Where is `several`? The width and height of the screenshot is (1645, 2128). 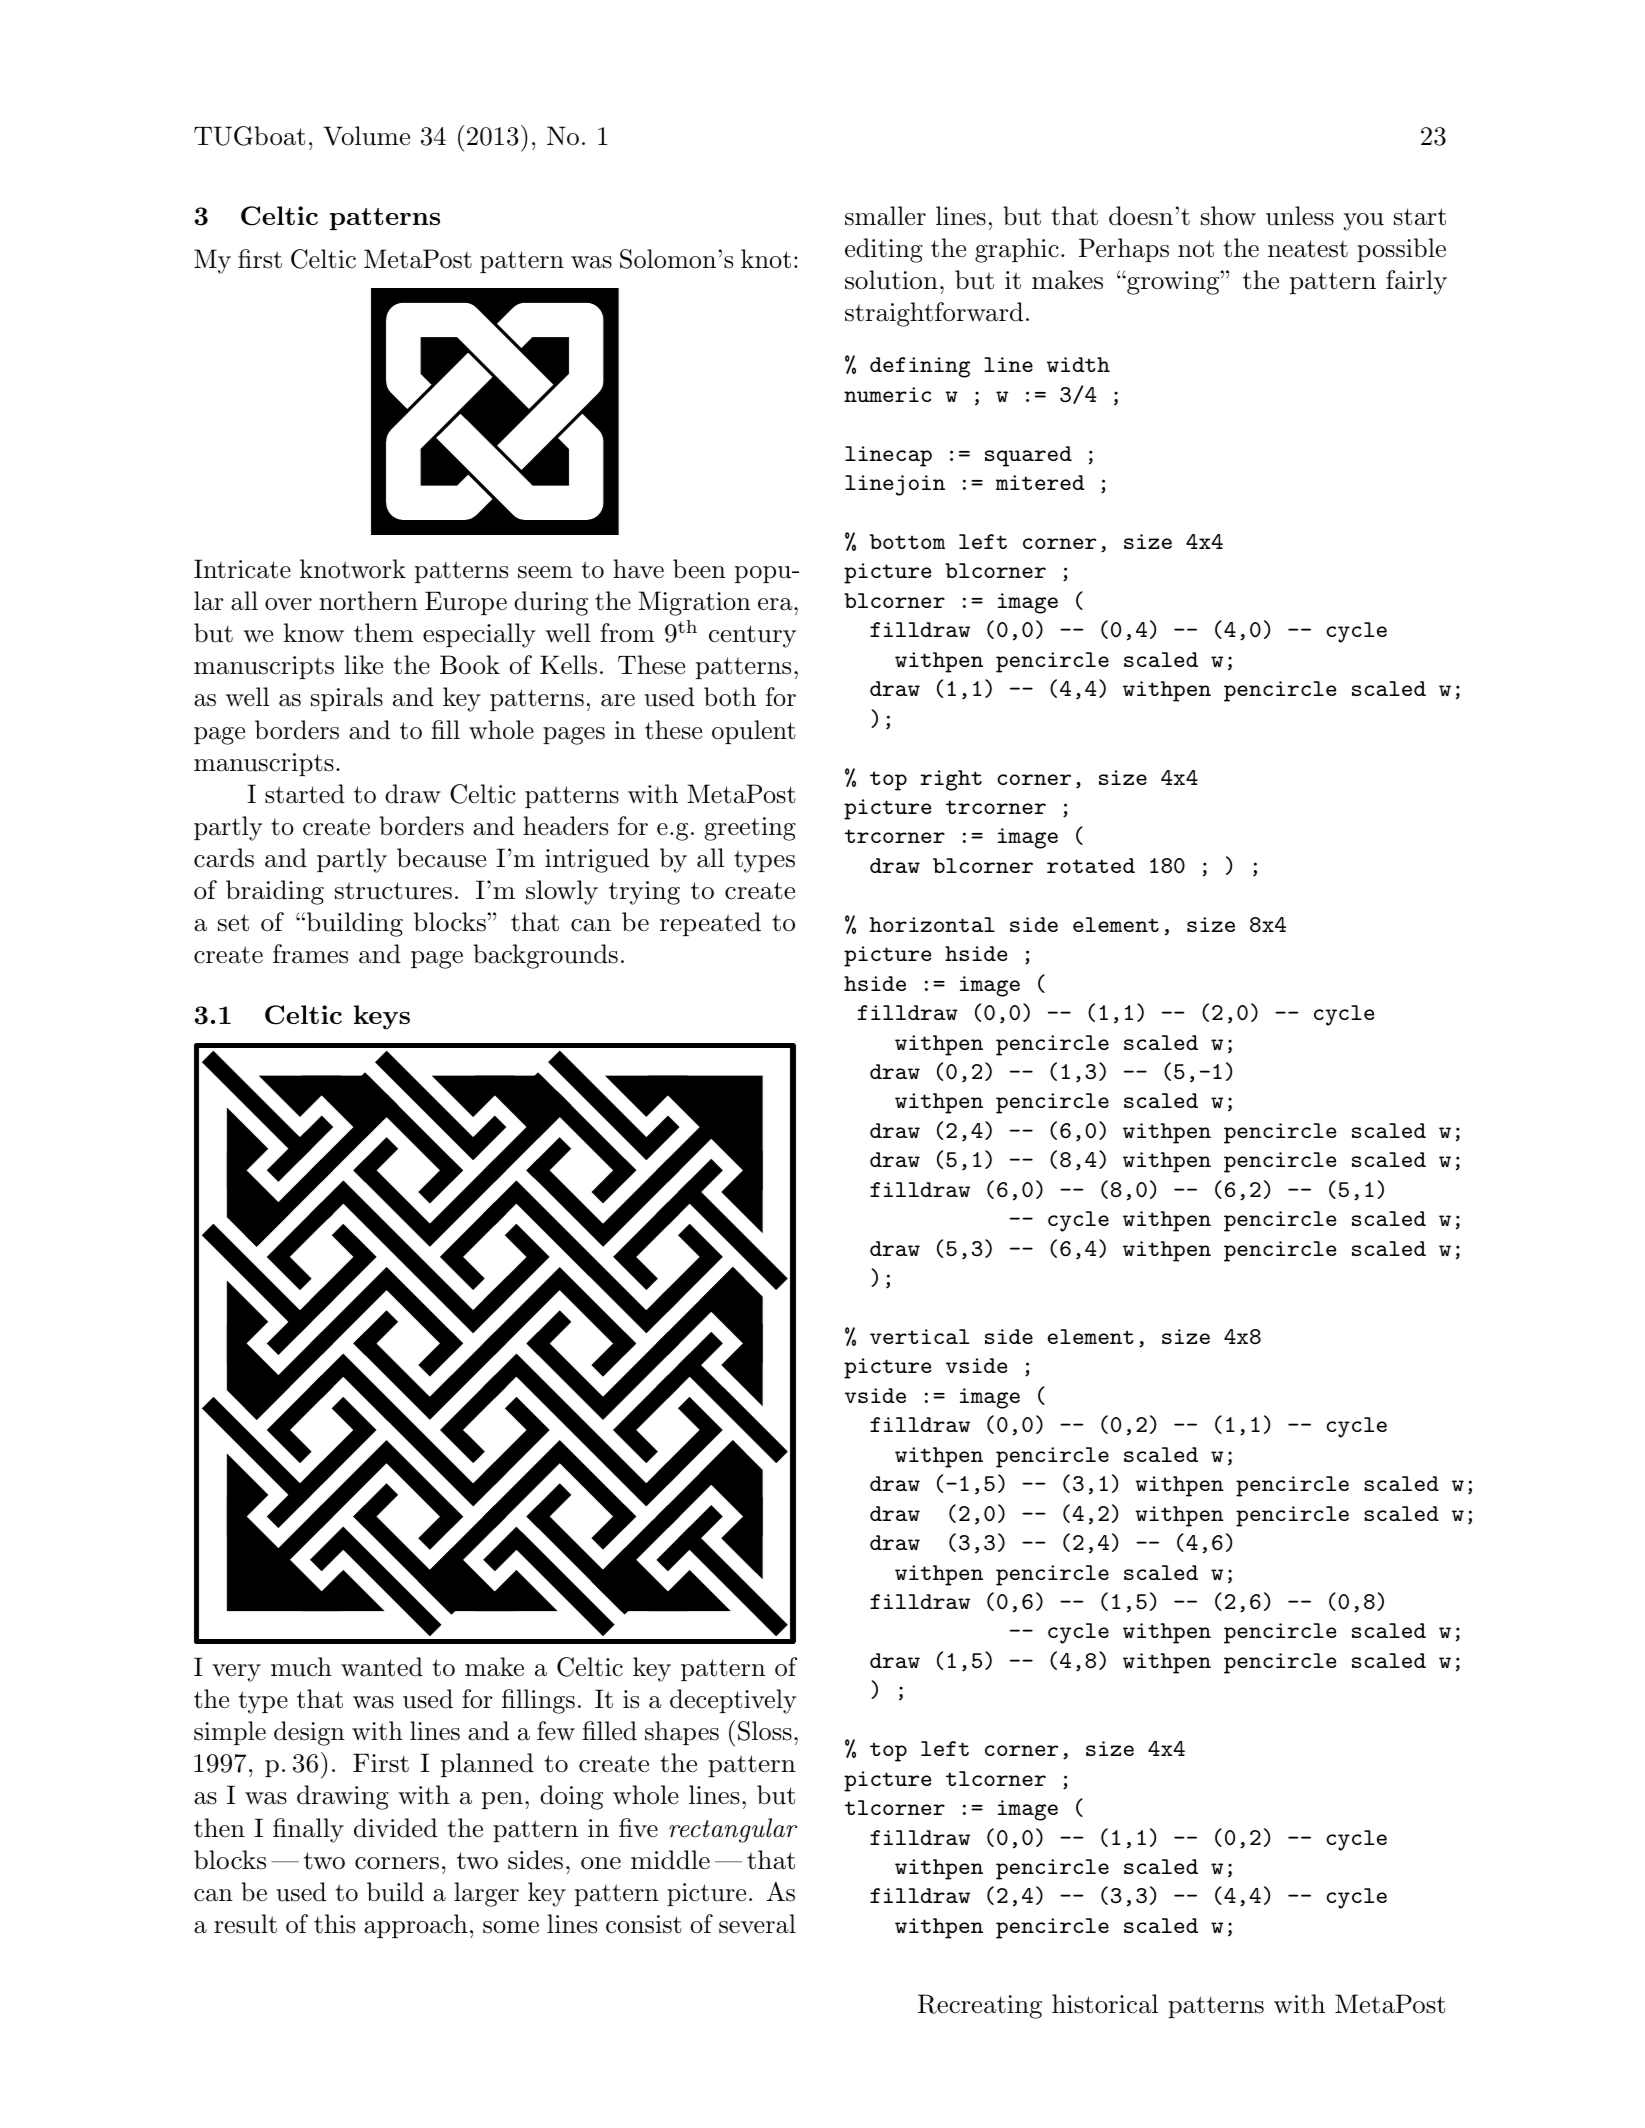 several is located at coordinates (757, 1924).
